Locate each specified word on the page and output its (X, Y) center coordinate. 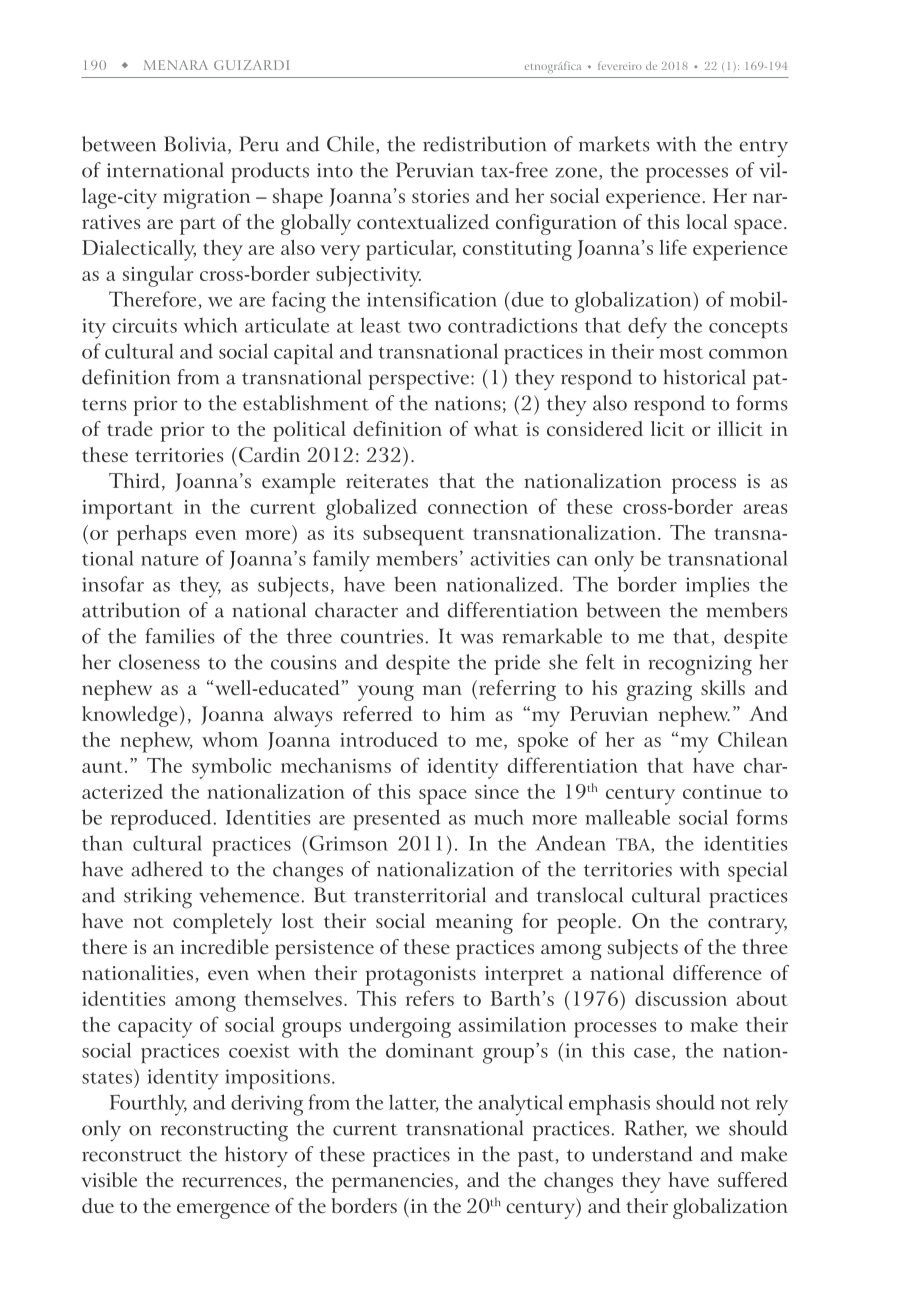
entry (764, 148)
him (468, 713)
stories (440, 196)
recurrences (231, 1182)
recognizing (700, 665)
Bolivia (196, 145)
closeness (159, 662)
